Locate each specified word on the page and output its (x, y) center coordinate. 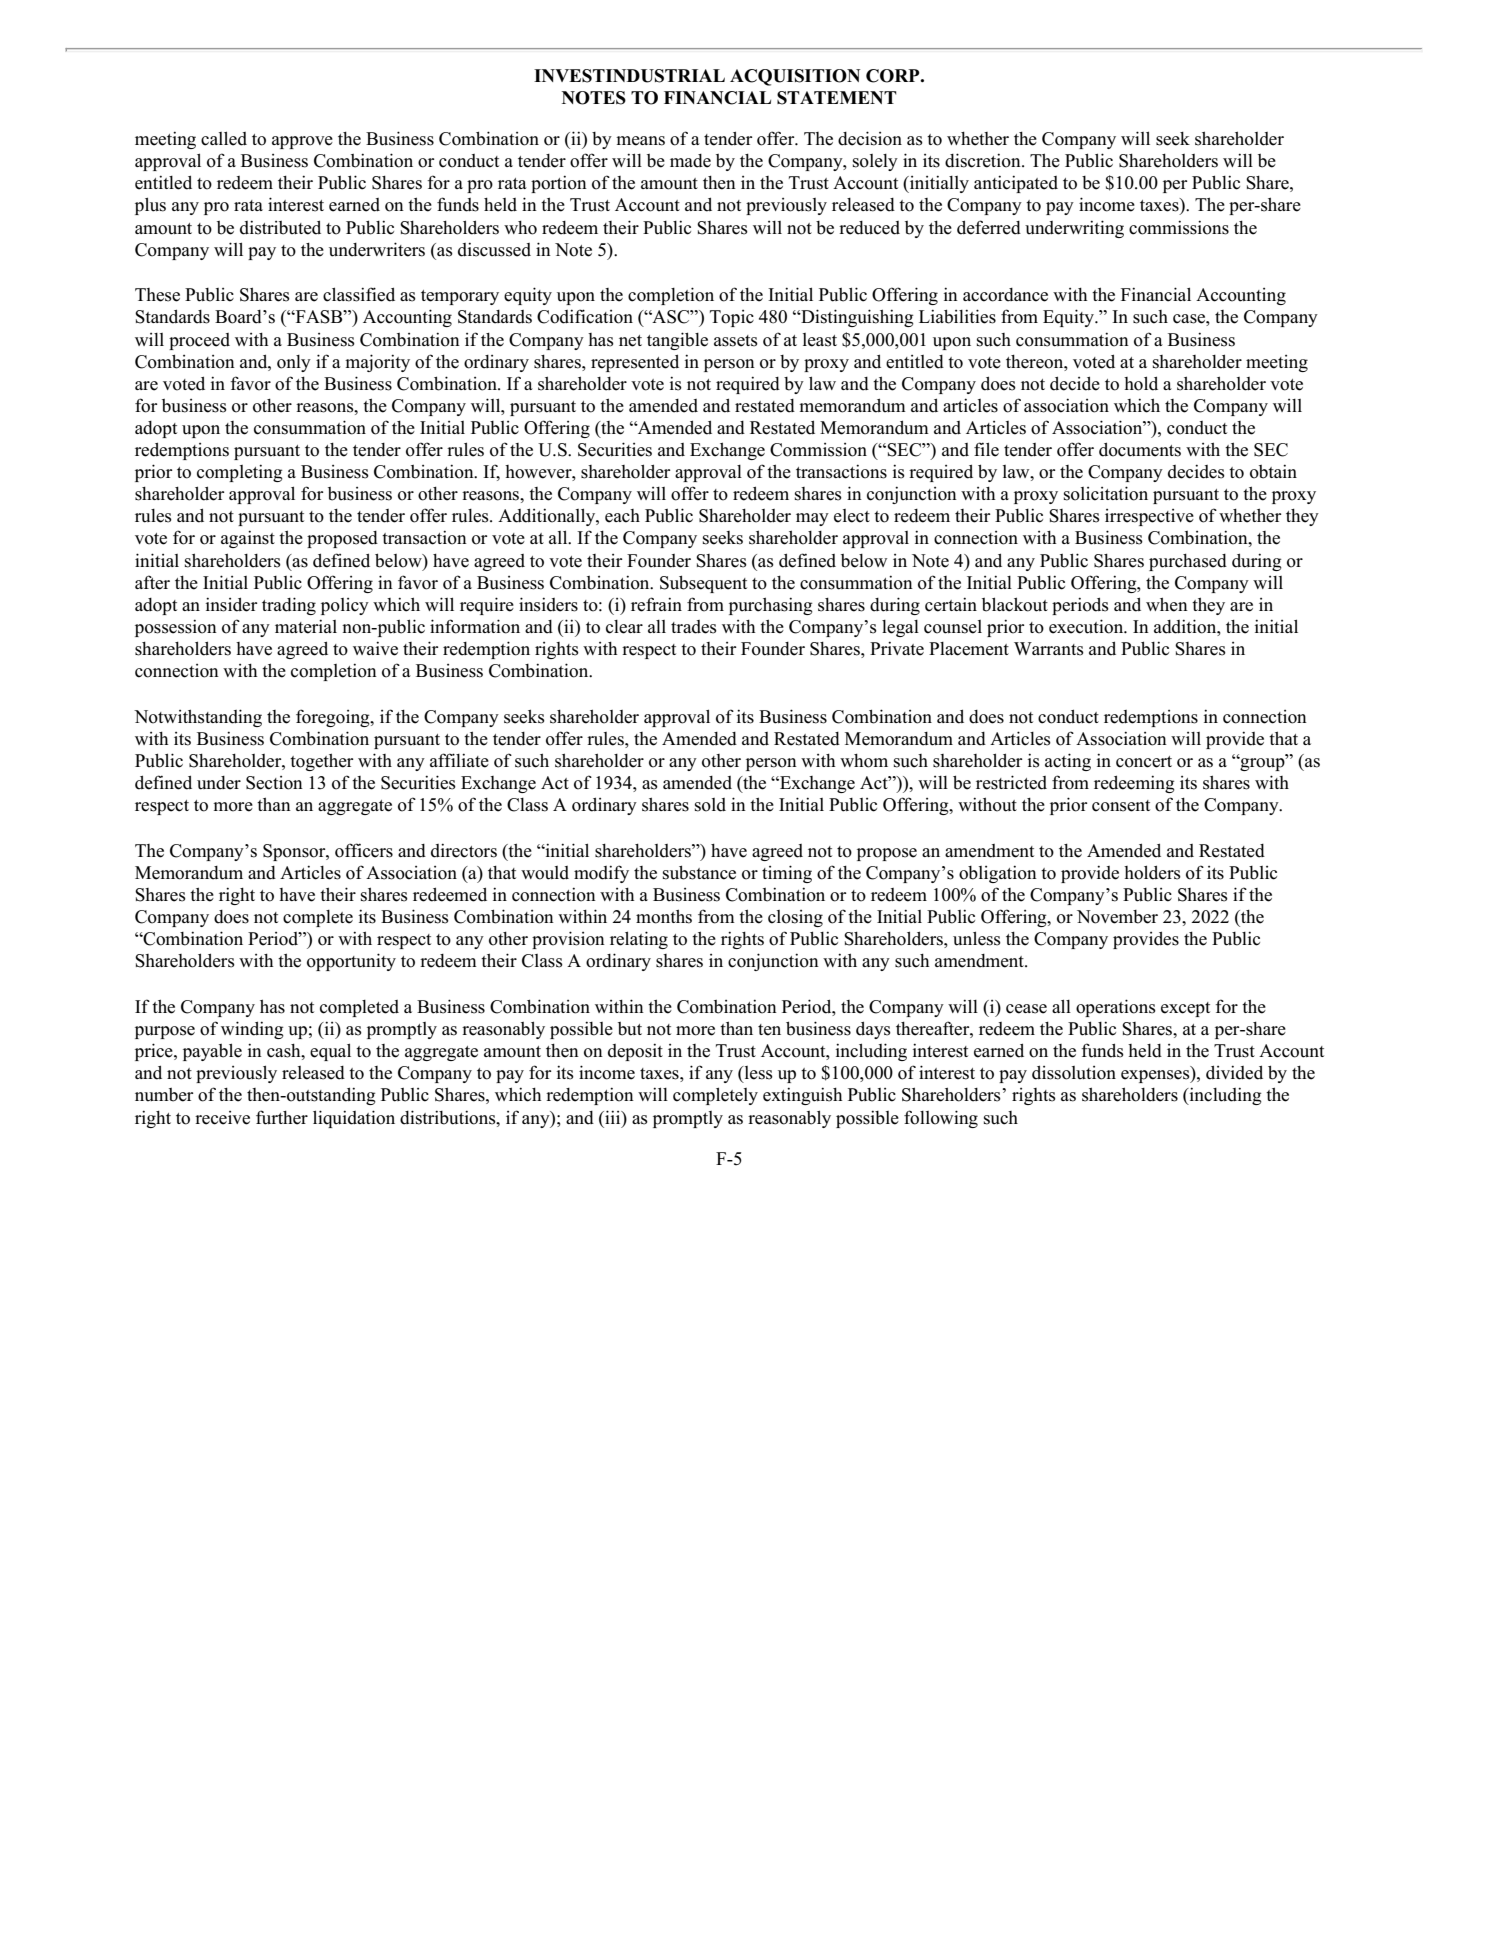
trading (289, 606)
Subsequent (703, 584)
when (1167, 604)
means (640, 141)
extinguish (803, 1096)
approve (302, 142)
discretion (984, 160)
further (282, 1117)
